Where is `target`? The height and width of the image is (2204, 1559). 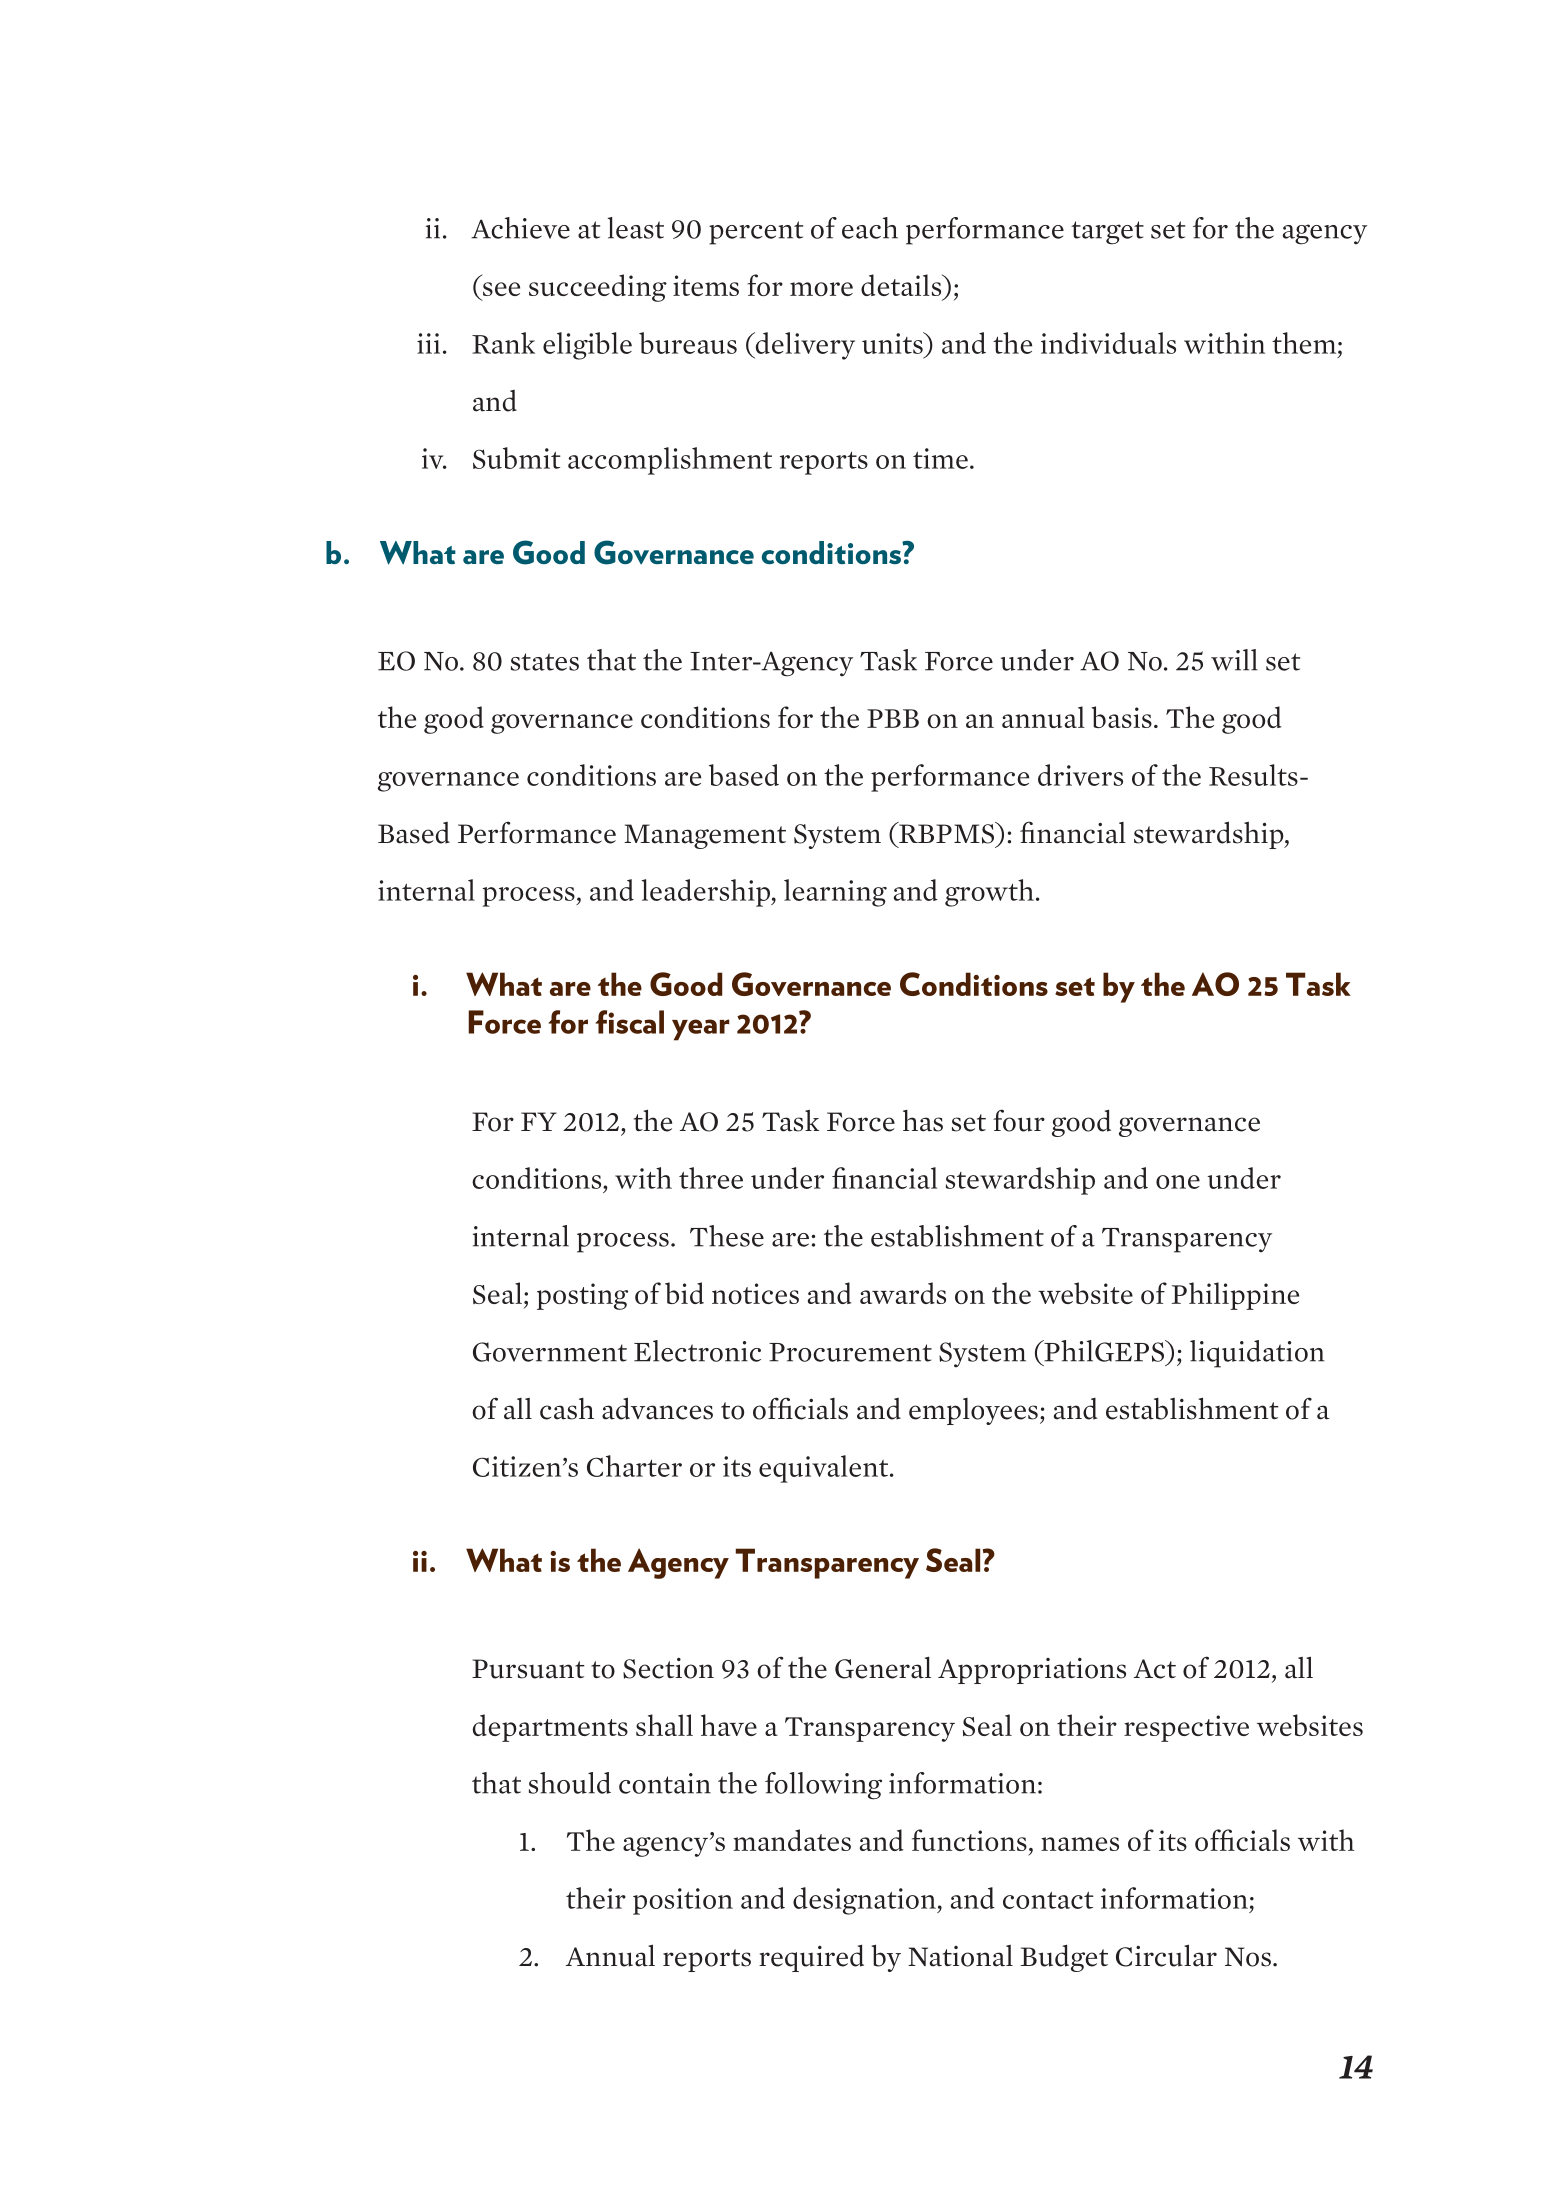
target is located at coordinates (1107, 233).
